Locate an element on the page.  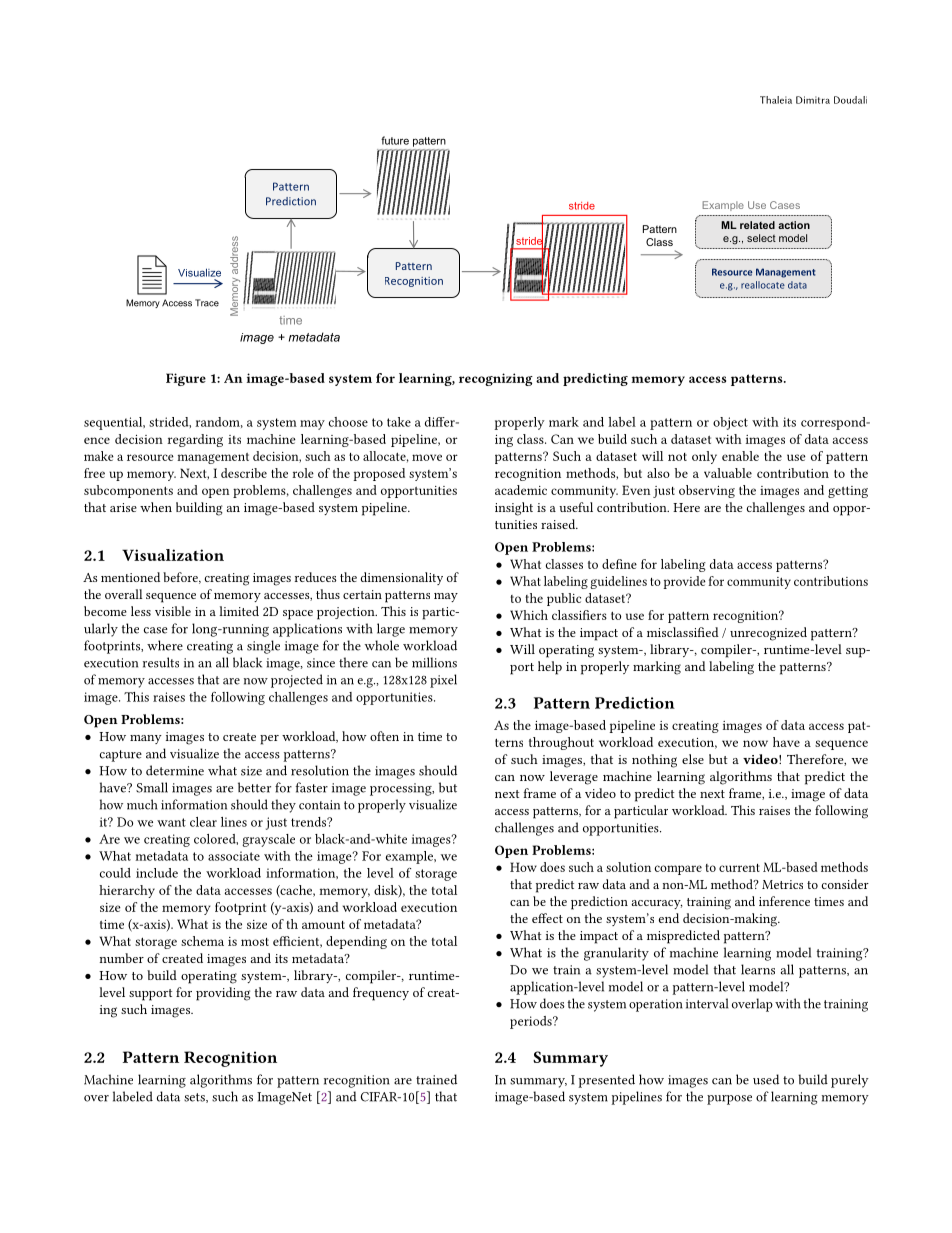
Trace is located at coordinates (207, 303).
